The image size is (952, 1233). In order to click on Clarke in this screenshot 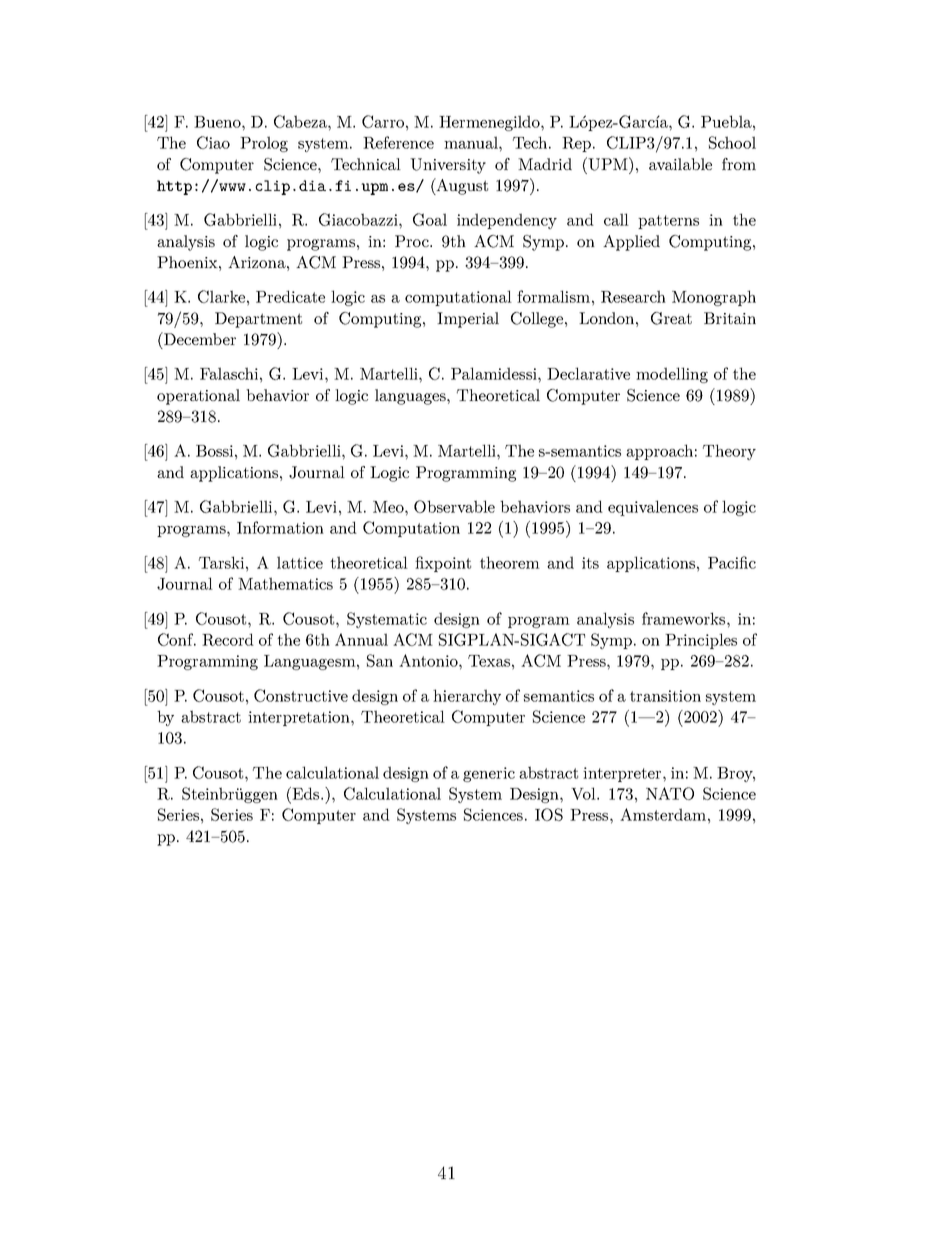, I will do `click(221, 296)`.
